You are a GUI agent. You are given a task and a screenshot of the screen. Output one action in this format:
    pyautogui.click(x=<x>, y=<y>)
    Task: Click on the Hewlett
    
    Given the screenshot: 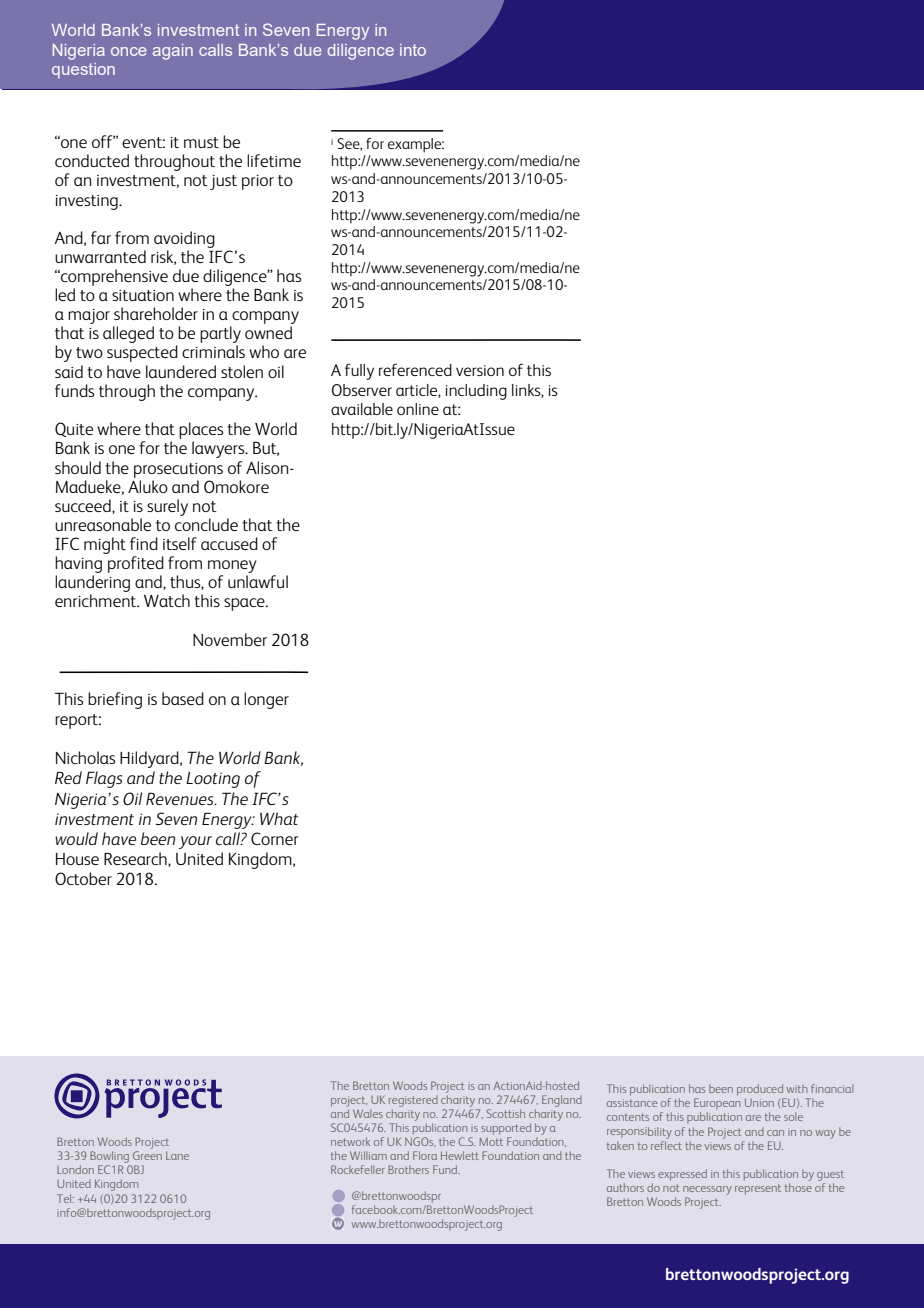 What is the action you would take?
    pyautogui.click(x=460, y=1155)
